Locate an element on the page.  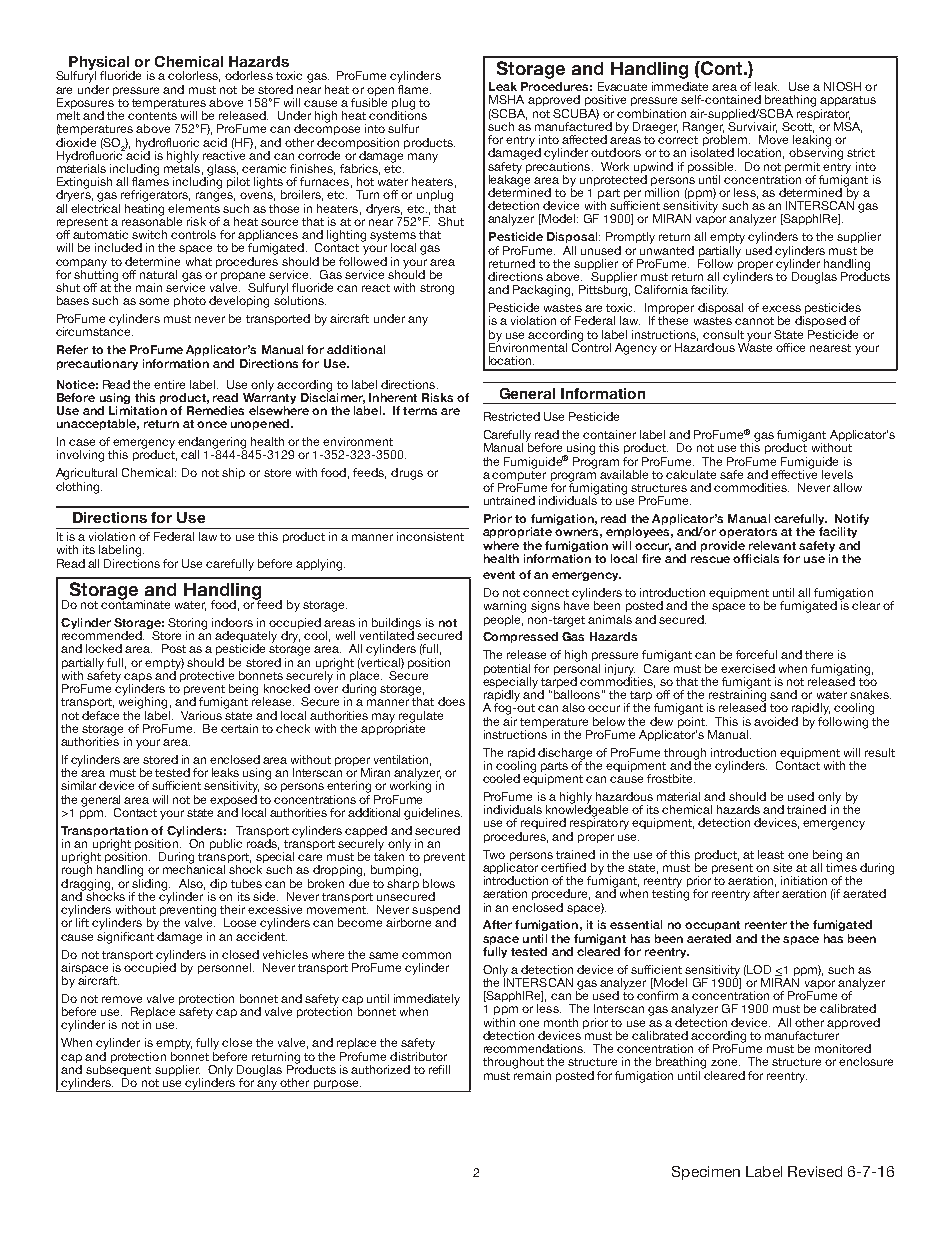
conditions is located at coordinates (398, 114).
